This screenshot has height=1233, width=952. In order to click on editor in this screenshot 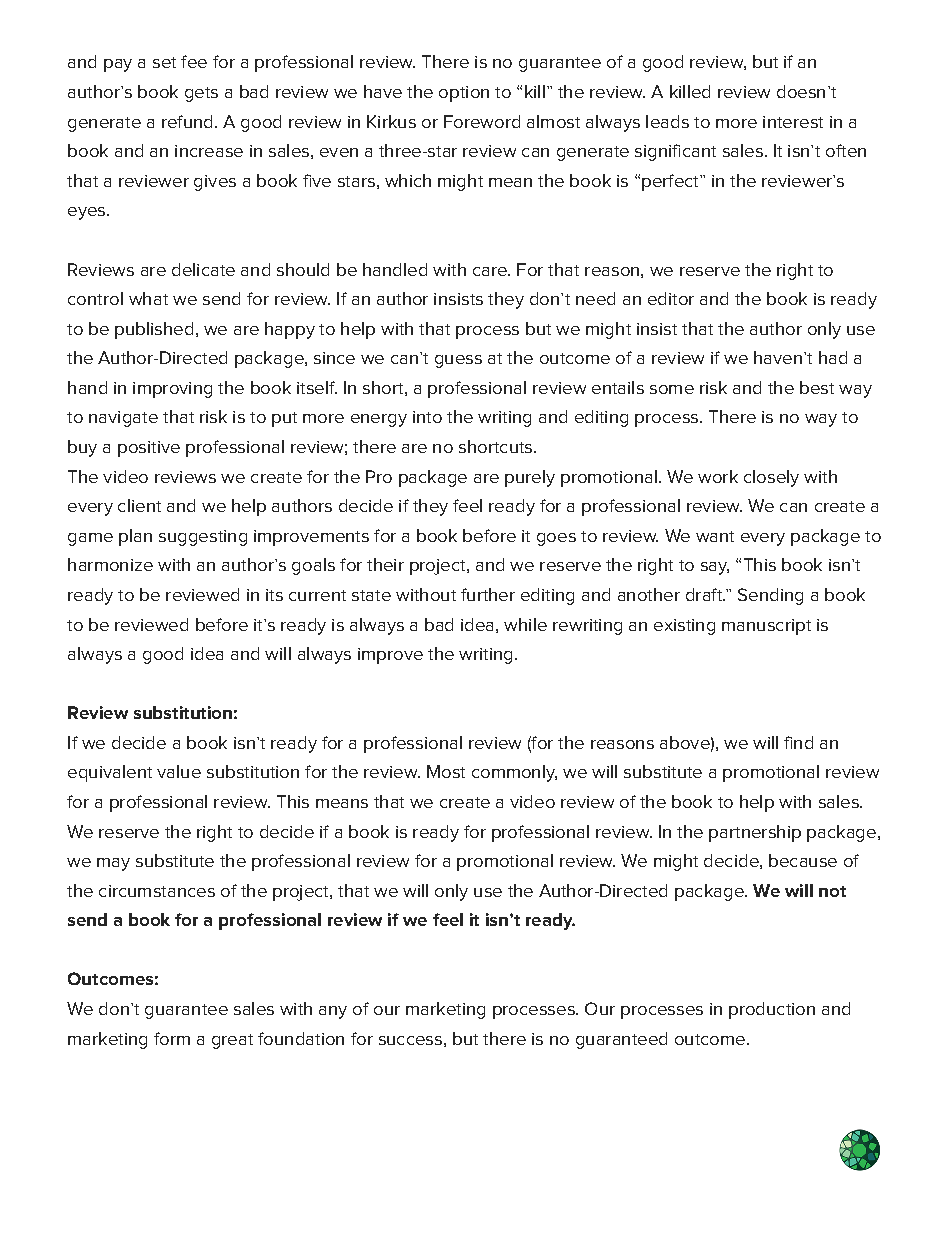, I will do `click(671, 298)`.
